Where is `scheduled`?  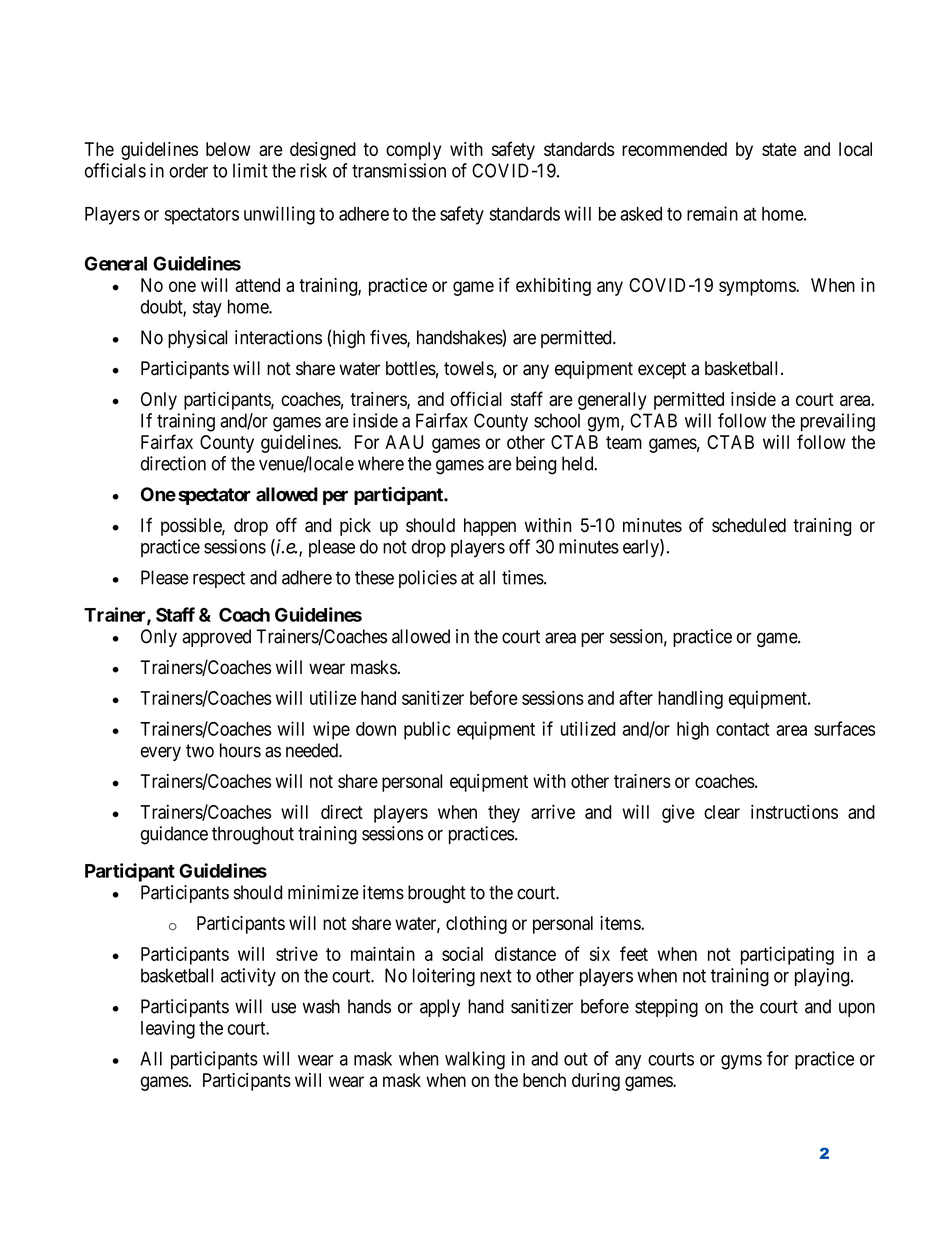 scheduled is located at coordinates (749, 525).
